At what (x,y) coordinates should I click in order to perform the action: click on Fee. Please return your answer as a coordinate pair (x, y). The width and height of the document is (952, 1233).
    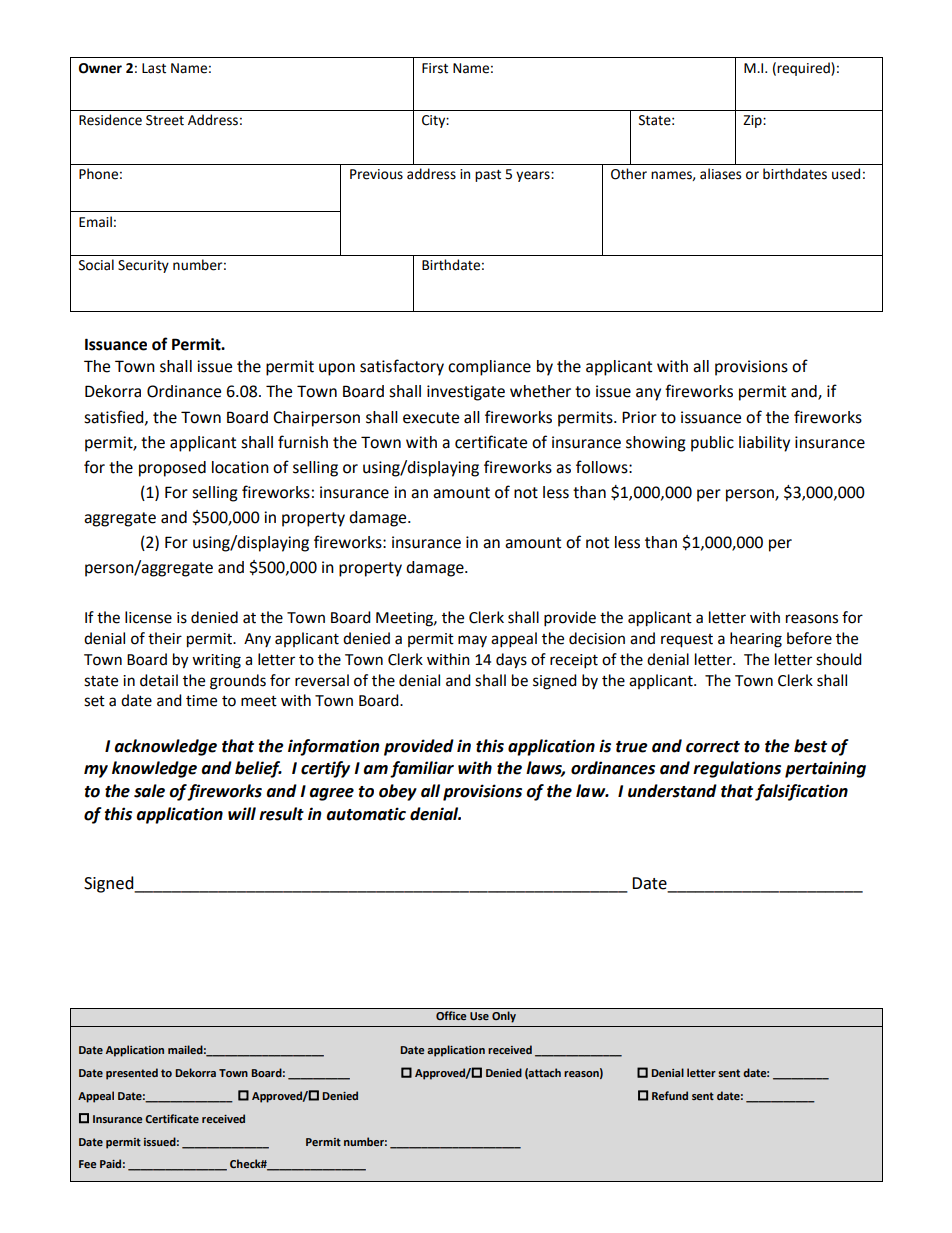
    Looking at the image, I should click on (87, 1164).
